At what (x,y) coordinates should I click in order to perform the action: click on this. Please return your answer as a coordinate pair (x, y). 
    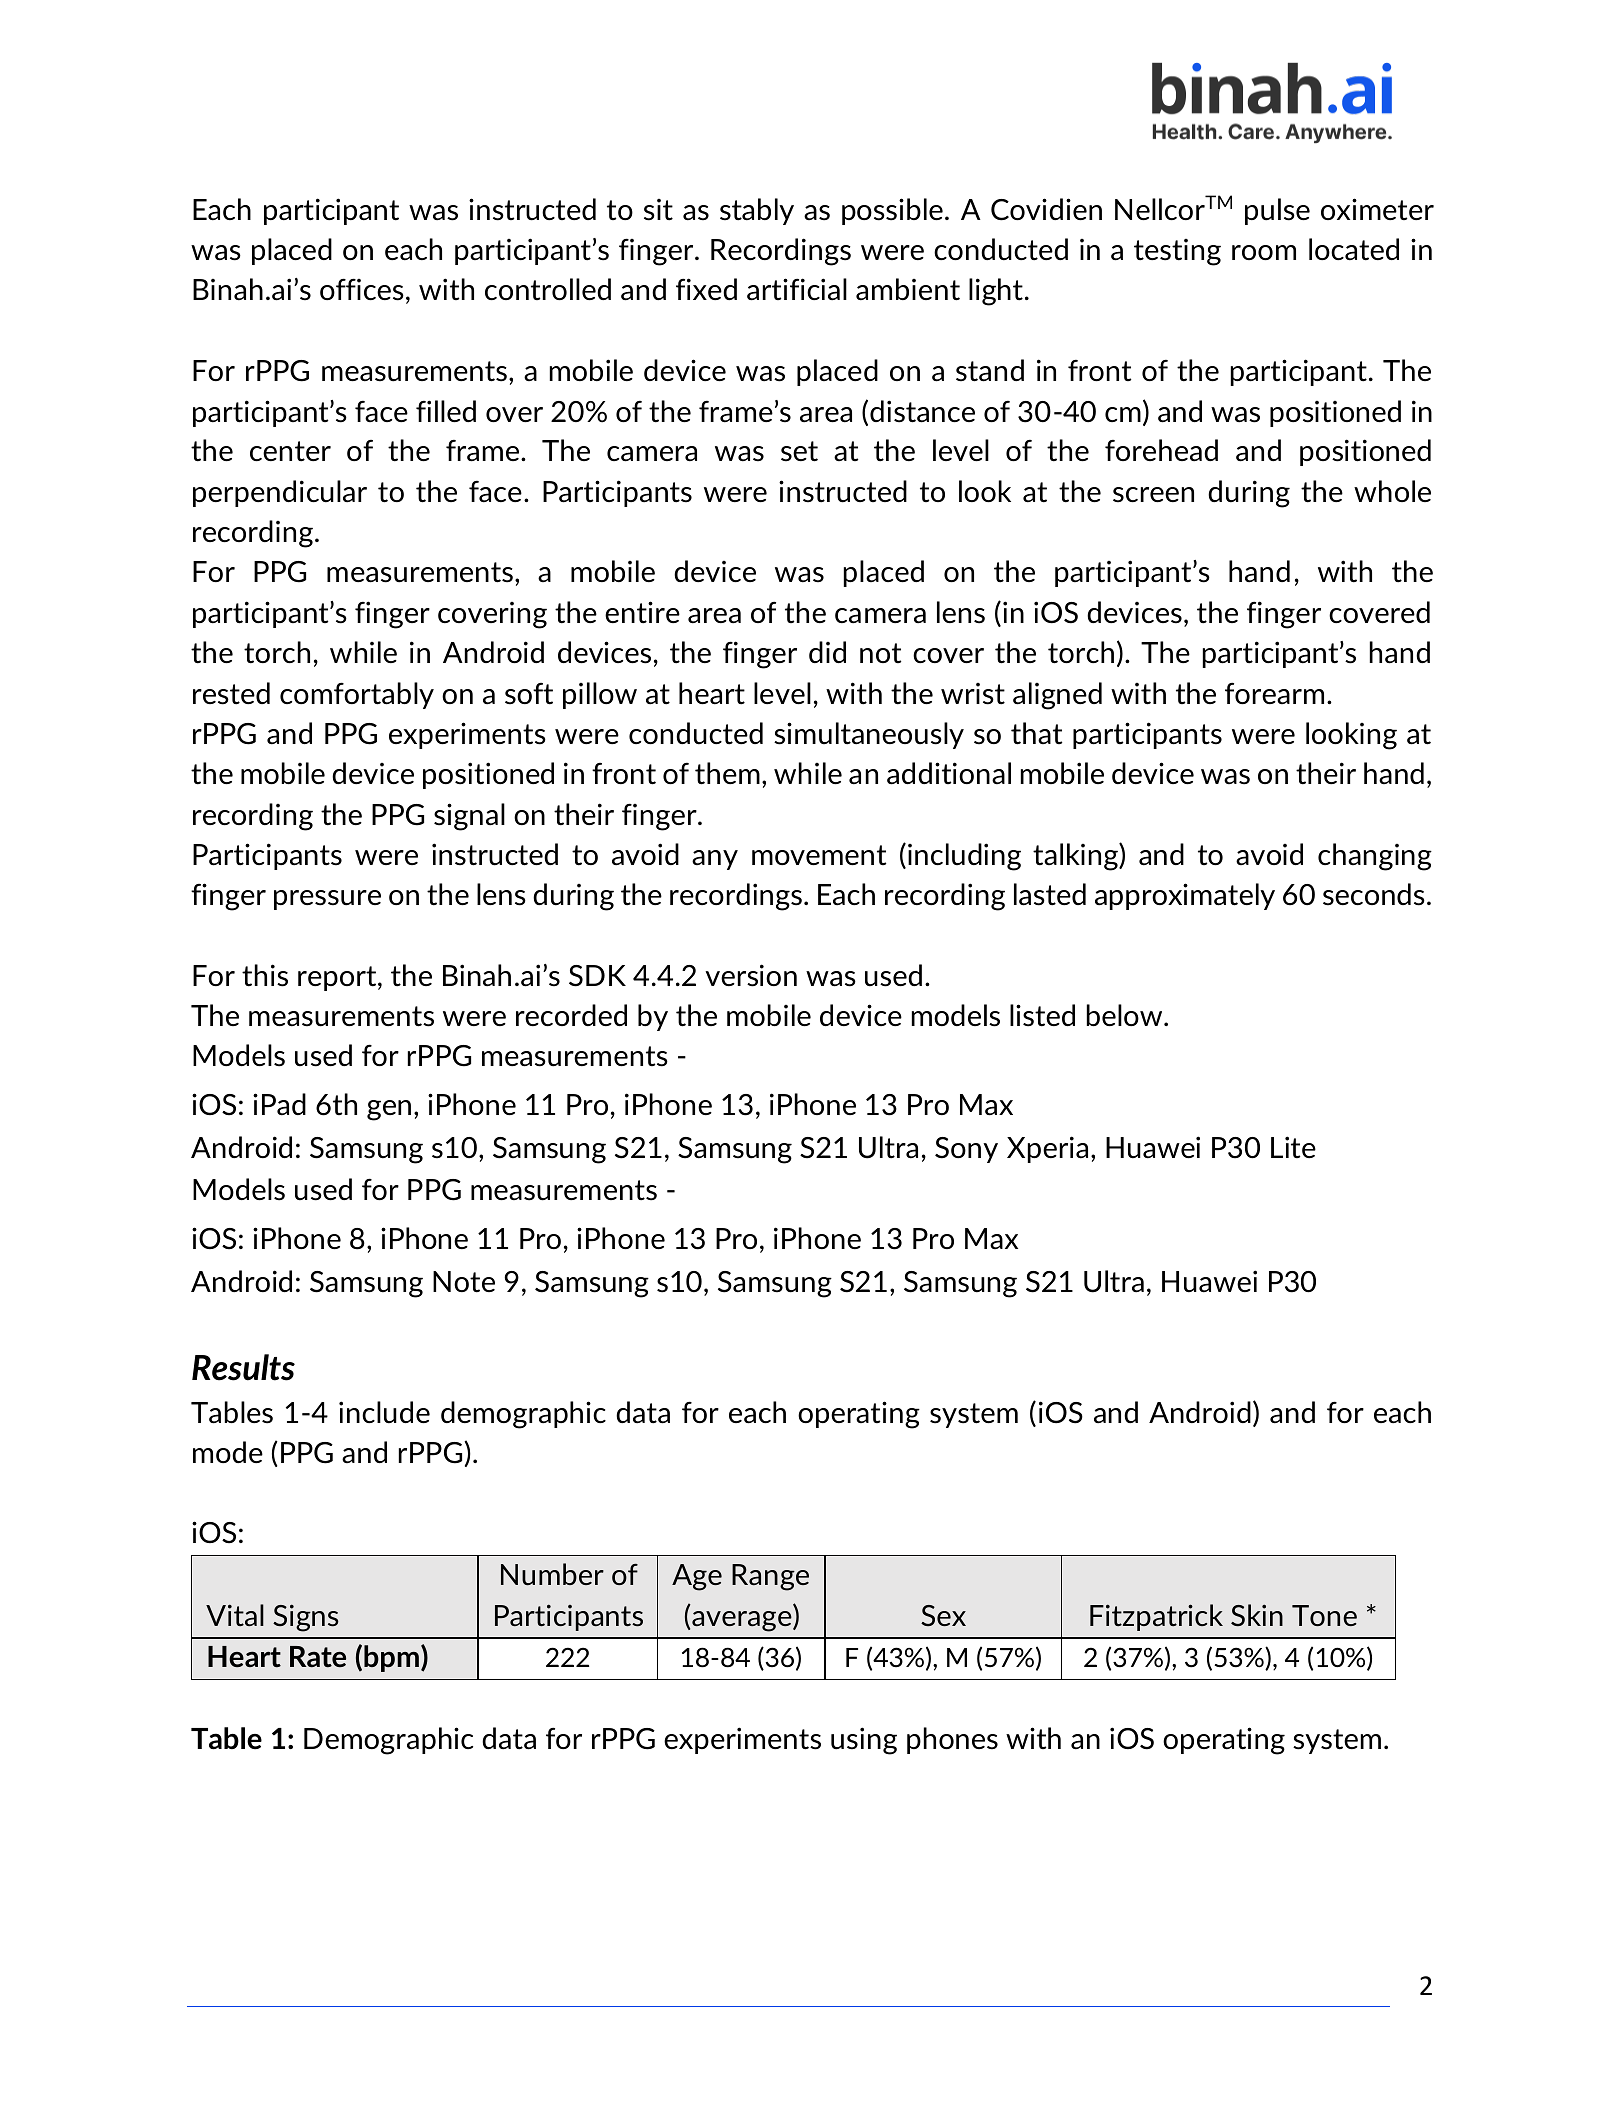
    Looking at the image, I should click on (265, 975).
